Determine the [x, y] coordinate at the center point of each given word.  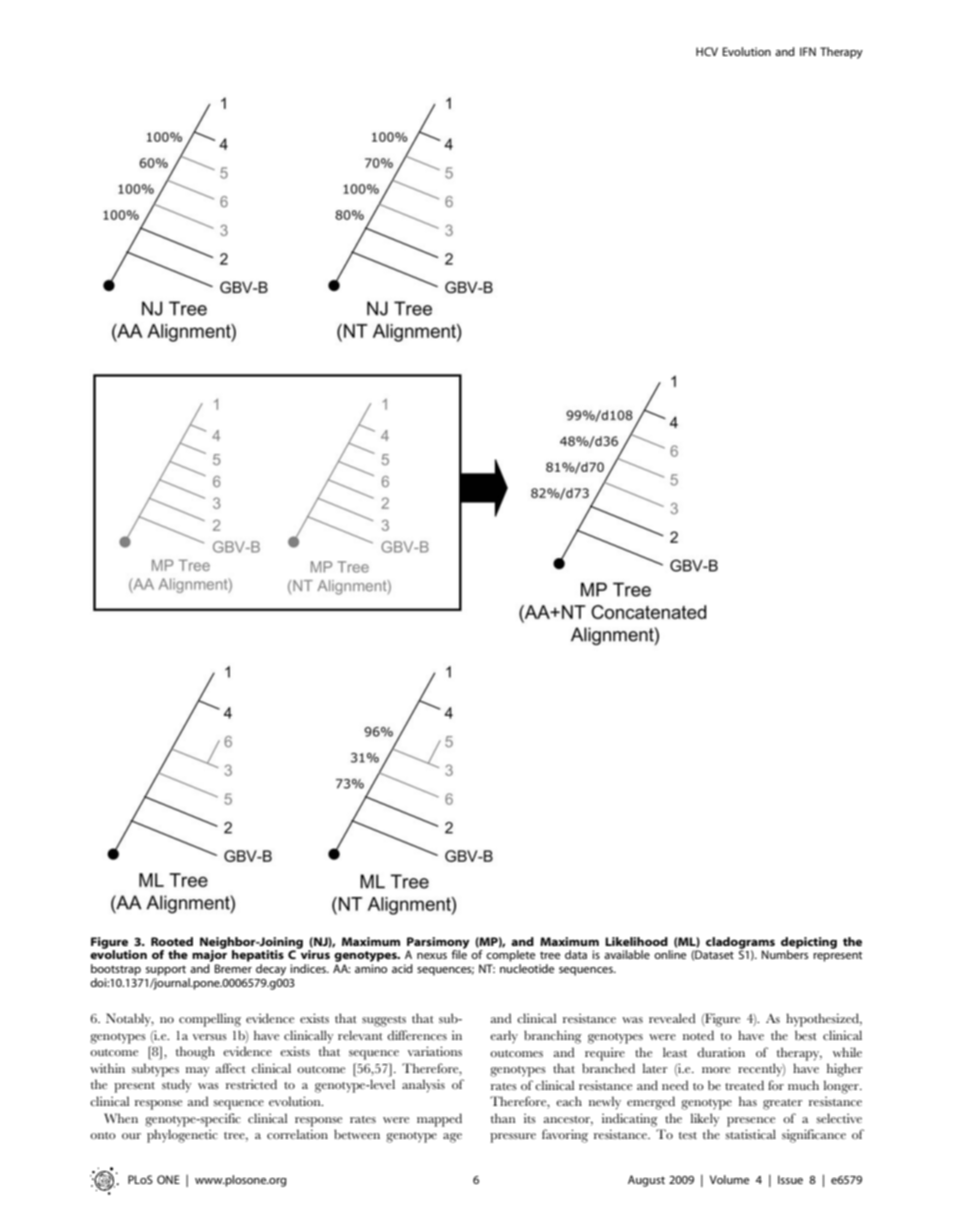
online [670, 954]
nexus [432, 956]
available [627, 954]
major [209, 956]
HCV [707, 51]
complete [510, 956]
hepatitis [258, 956]
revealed [672, 1018]
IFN [808, 51]
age [452, 1138]
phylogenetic [182, 1136]
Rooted [172, 941]
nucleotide [527, 968]
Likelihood [636, 941]
